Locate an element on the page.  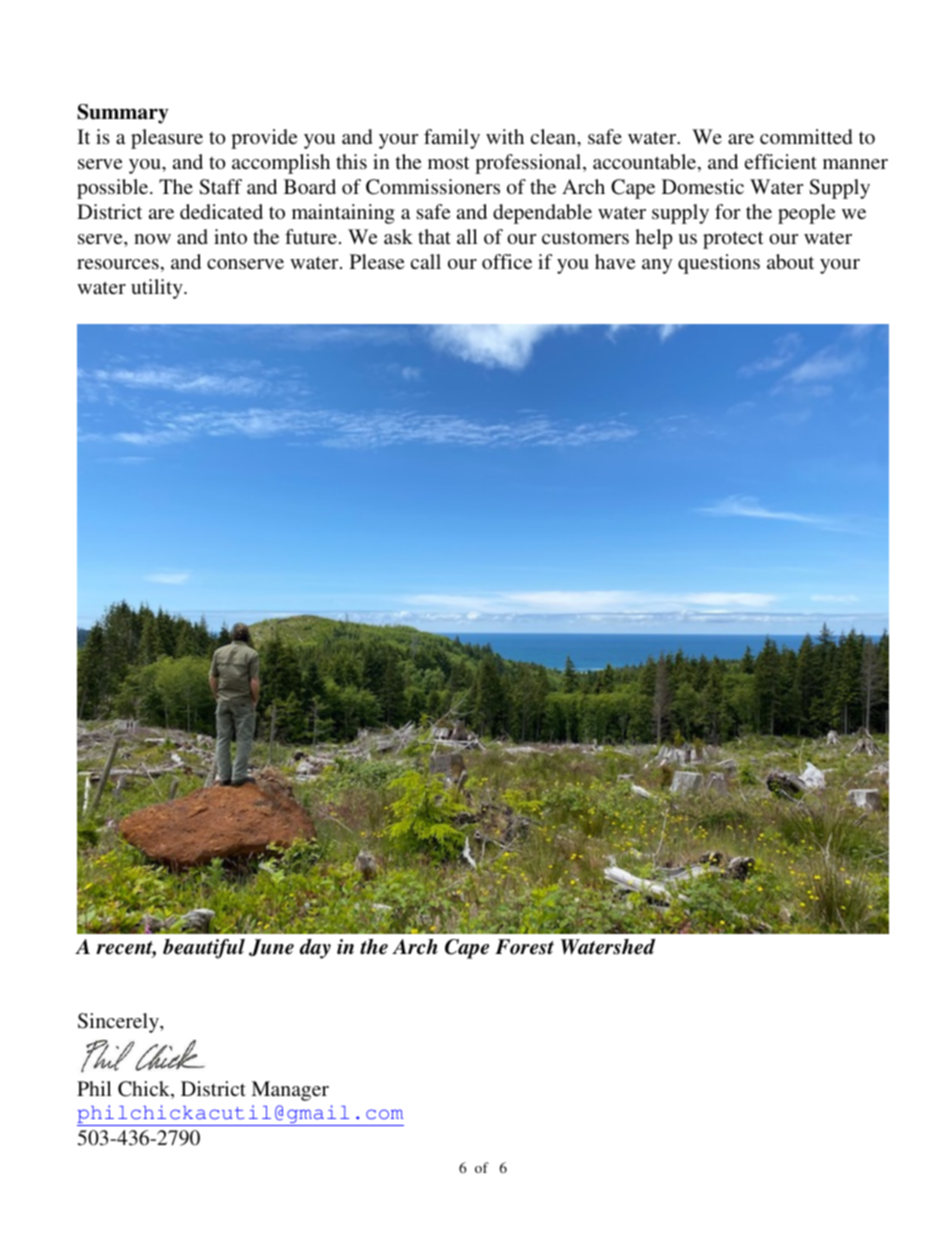
Forest is located at coordinates (524, 947).
